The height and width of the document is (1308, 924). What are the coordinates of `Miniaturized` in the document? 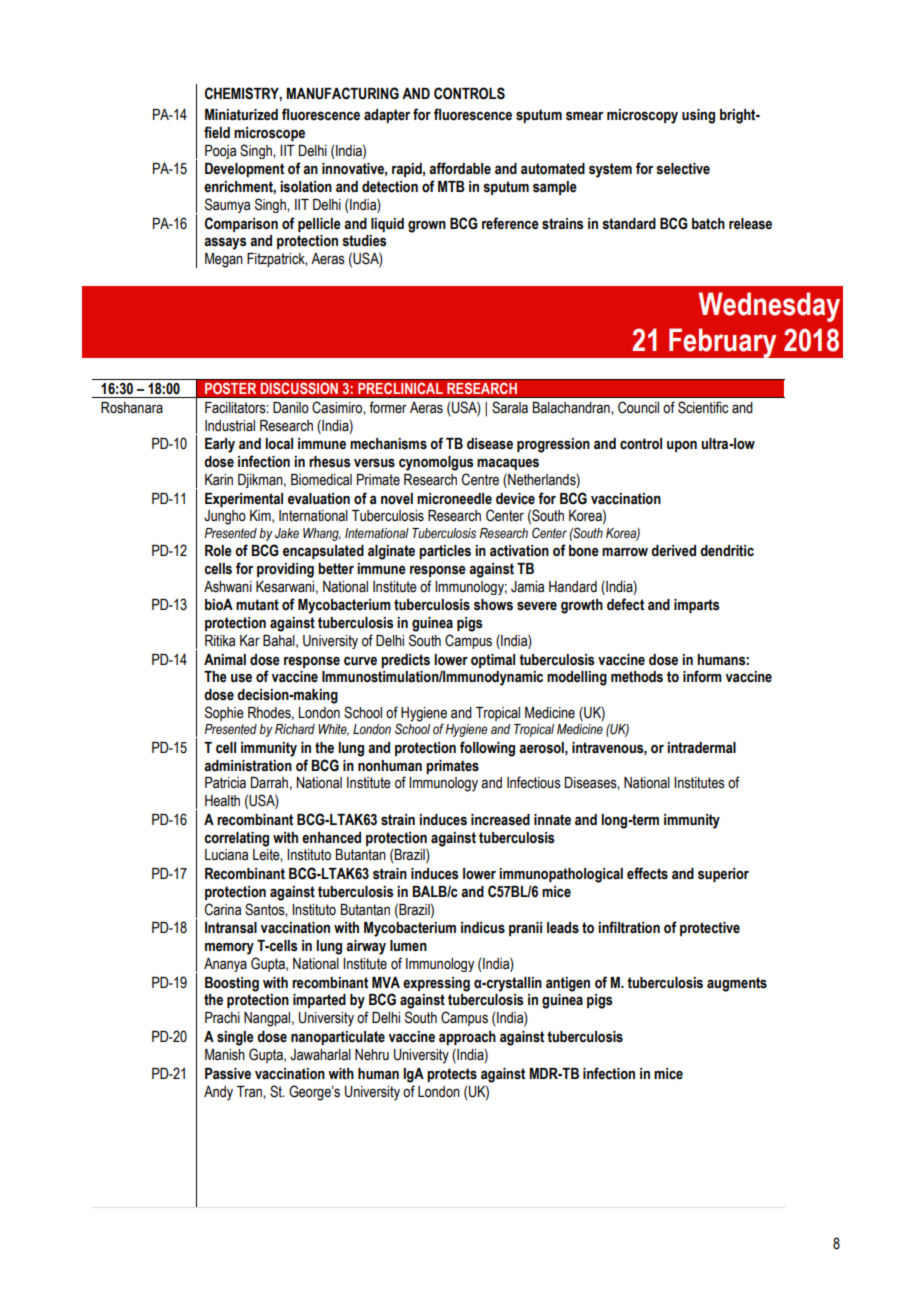 It's located at (241, 115).
